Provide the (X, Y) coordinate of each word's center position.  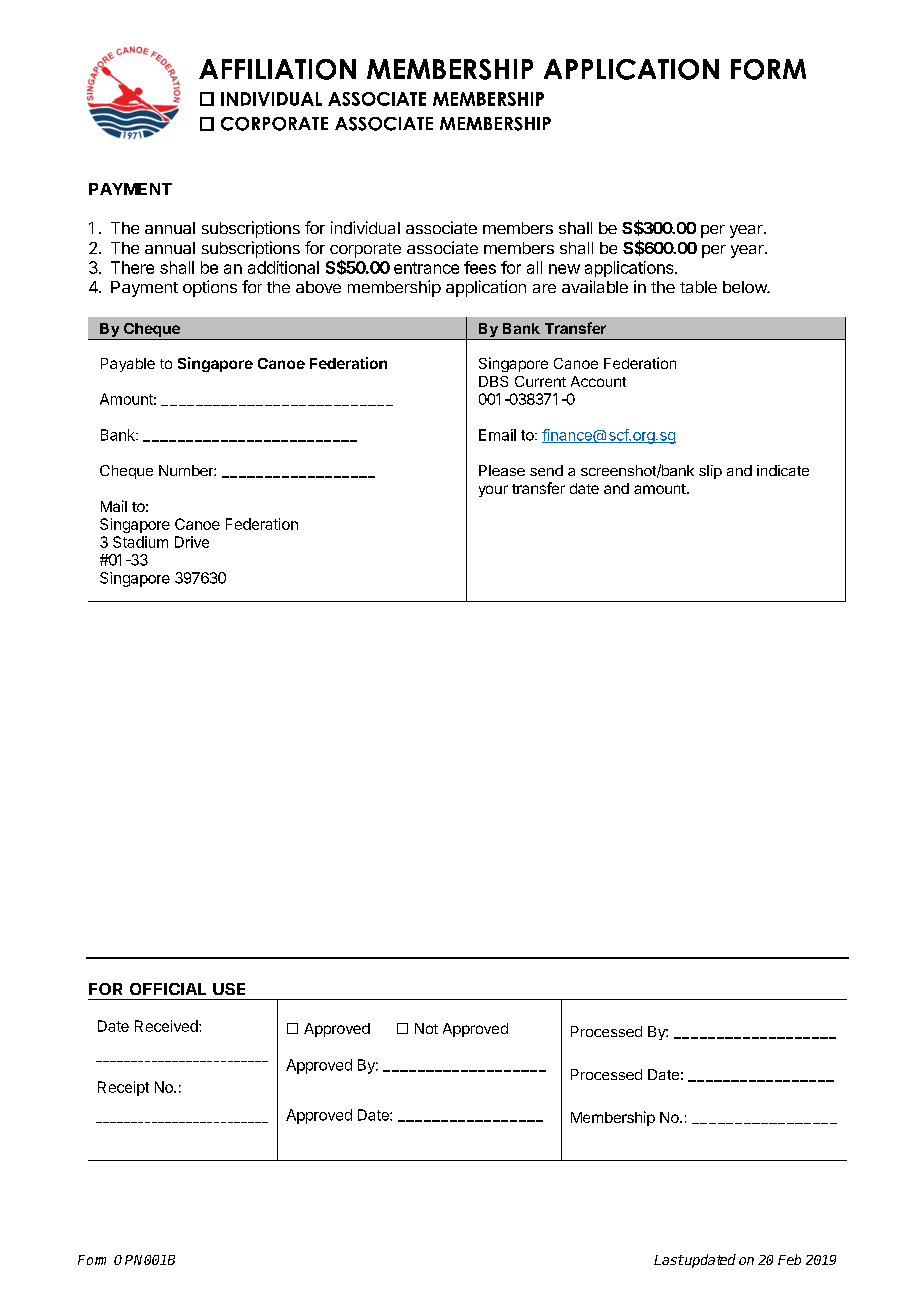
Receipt (123, 1088)
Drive (192, 542)
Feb (789, 1259)
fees (480, 267)
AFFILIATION (277, 69)
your (493, 491)
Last (669, 1260)
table (698, 287)
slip (710, 472)
